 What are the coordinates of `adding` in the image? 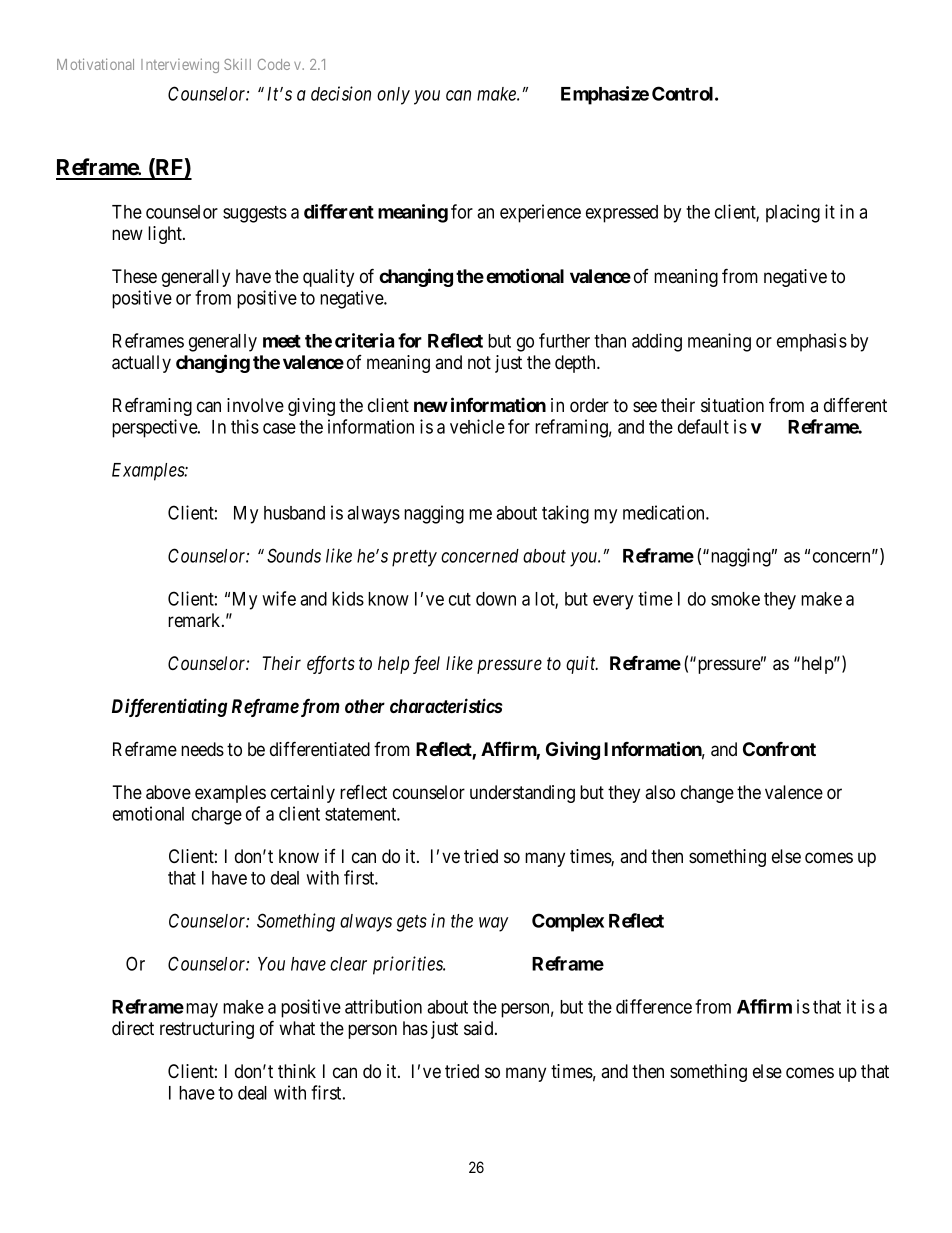 It's located at (657, 342).
